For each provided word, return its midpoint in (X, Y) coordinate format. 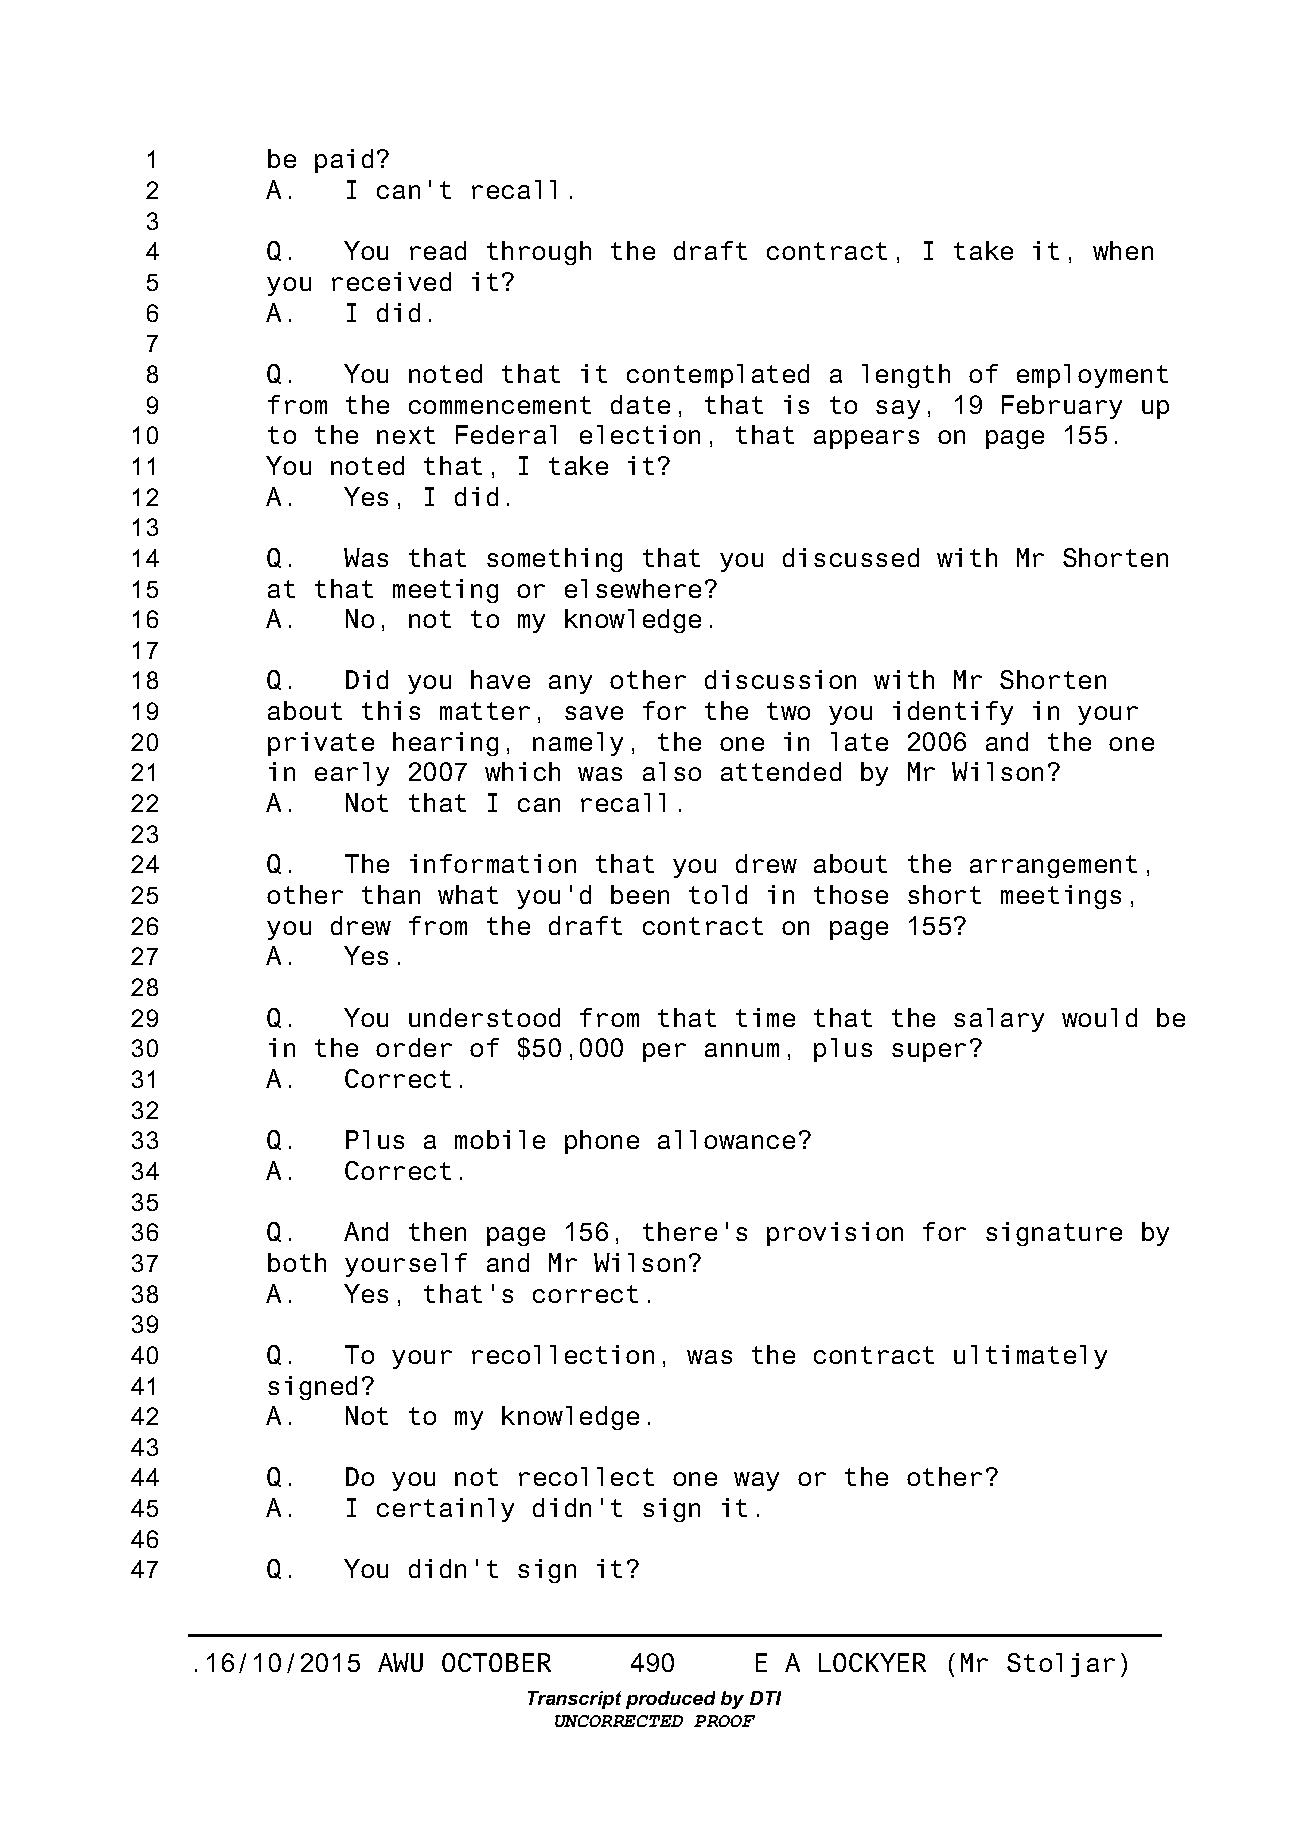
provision (835, 1234)
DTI (765, 1698)
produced (670, 1700)
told (718, 894)
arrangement (1053, 866)
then (437, 1231)
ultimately (1030, 1357)
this (391, 710)
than (391, 894)
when (1123, 250)
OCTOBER (496, 1662)
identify (953, 713)
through (539, 253)
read (438, 250)
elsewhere (633, 588)
